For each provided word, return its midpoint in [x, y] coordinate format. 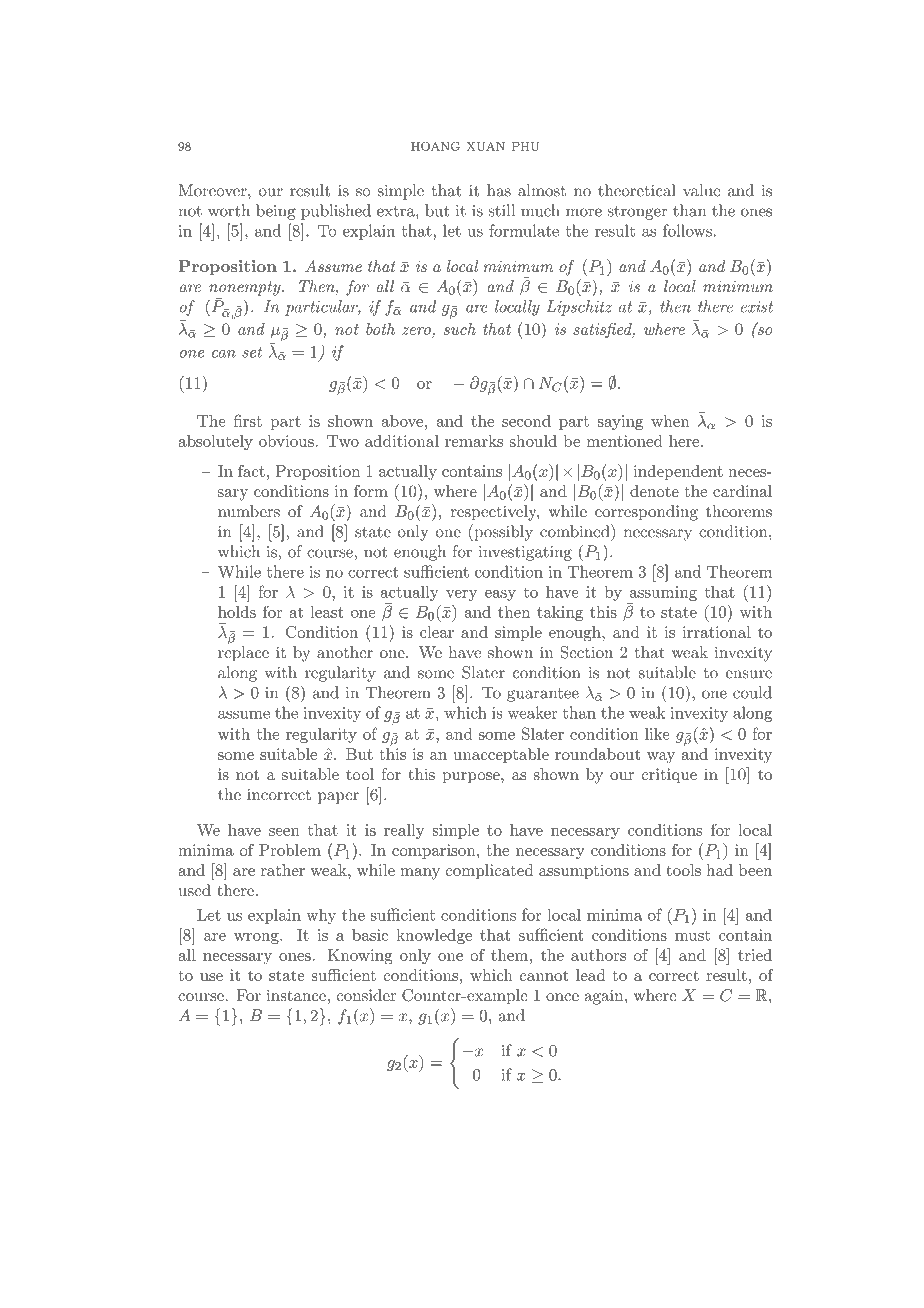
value [702, 190]
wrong [257, 938]
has [499, 190]
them [509, 955]
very [461, 595]
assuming [663, 593]
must [692, 935]
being [276, 212]
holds [237, 612]
